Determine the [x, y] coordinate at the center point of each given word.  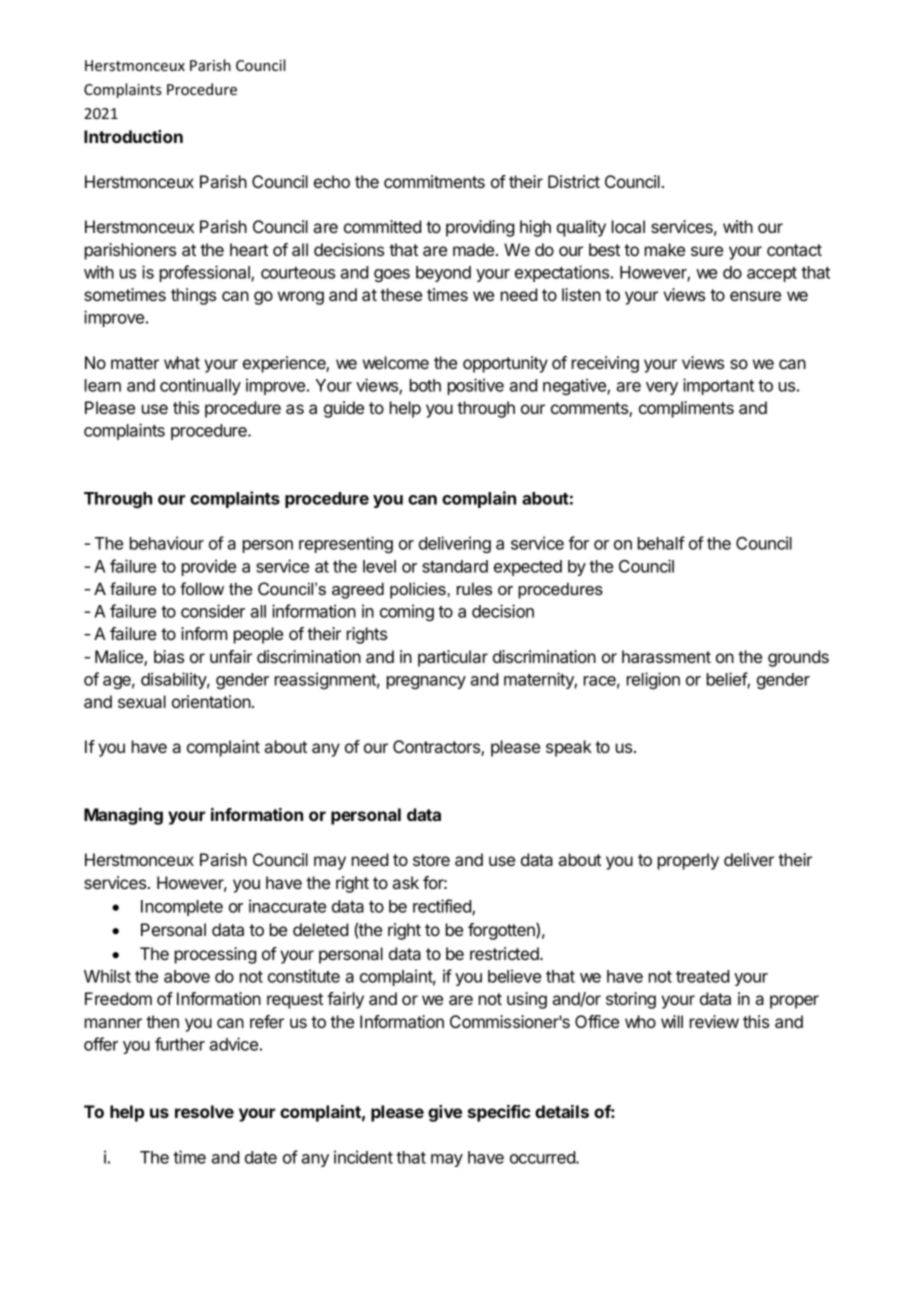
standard [455, 566]
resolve [204, 1111]
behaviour [167, 543]
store [431, 860]
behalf [661, 543]
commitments [434, 181]
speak [569, 748]
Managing [123, 816]
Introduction [133, 136]
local [628, 226]
